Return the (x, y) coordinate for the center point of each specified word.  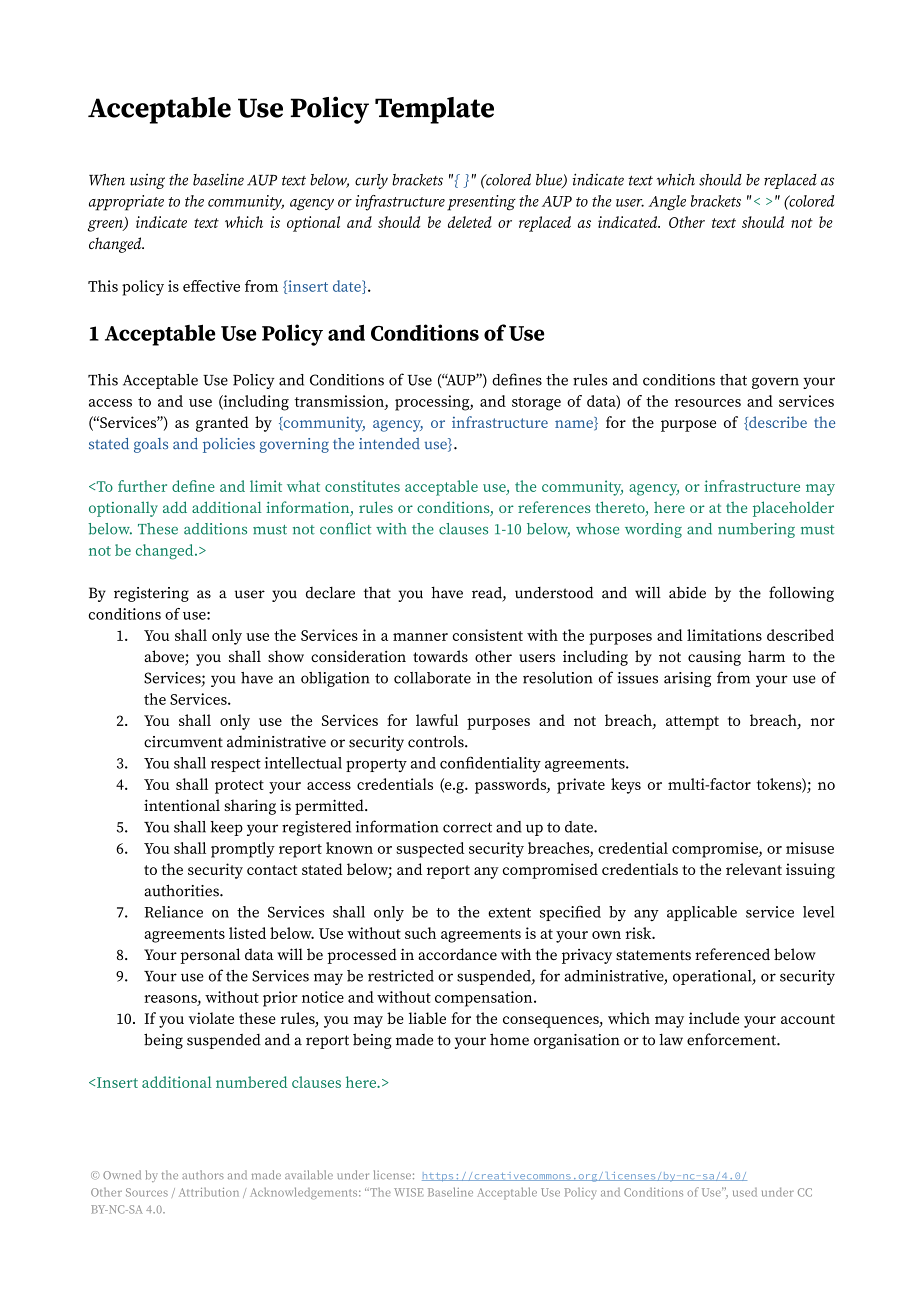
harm (766, 656)
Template (434, 110)
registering (151, 594)
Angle (667, 203)
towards (440, 656)
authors (203, 1175)
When (107, 180)
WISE (409, 1192)
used (745, 1192)
